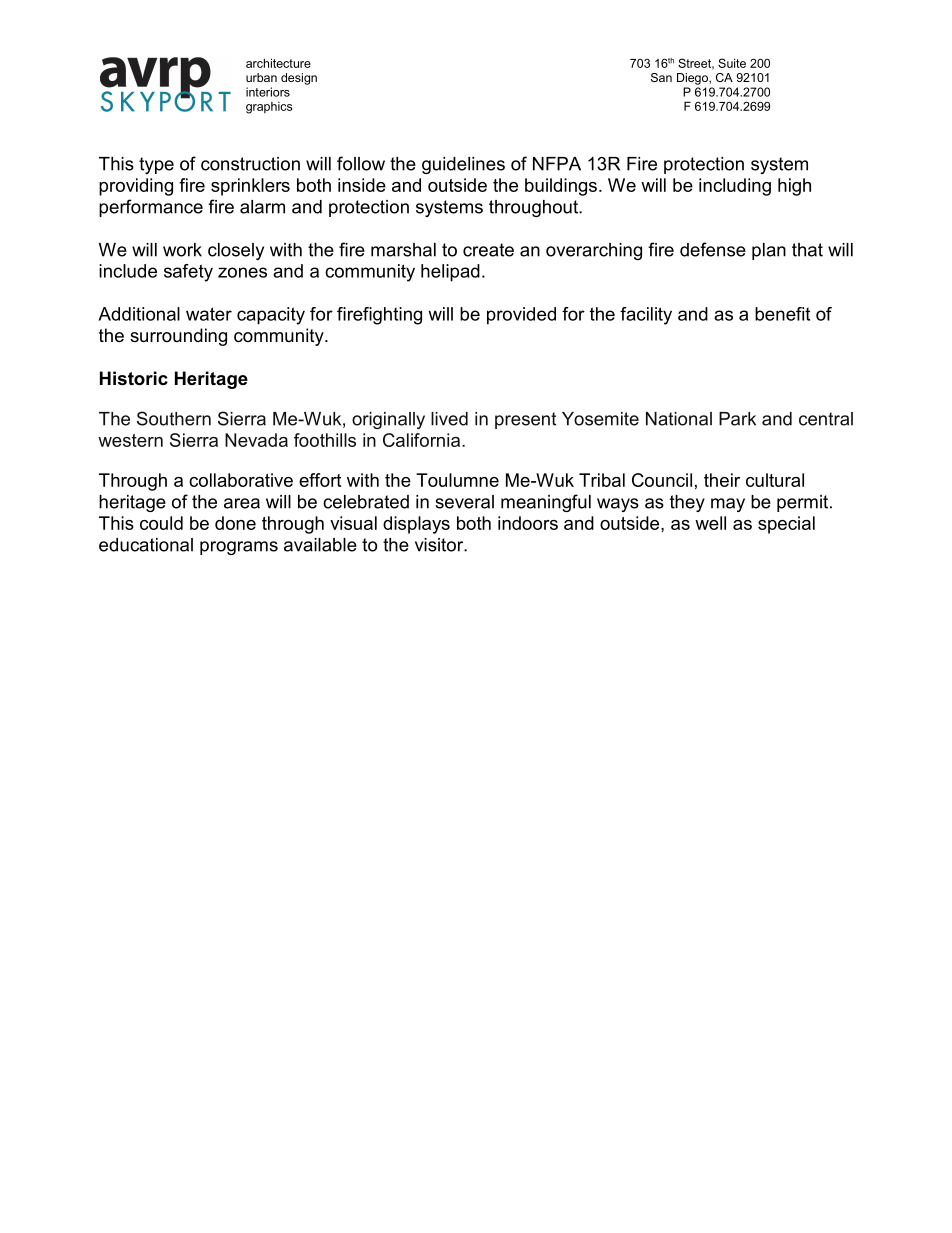 The height and width of the screenshot is (1233, 952). Describe the element at coordinates (299, 79) in the screenshot. I see `design` at that location.
